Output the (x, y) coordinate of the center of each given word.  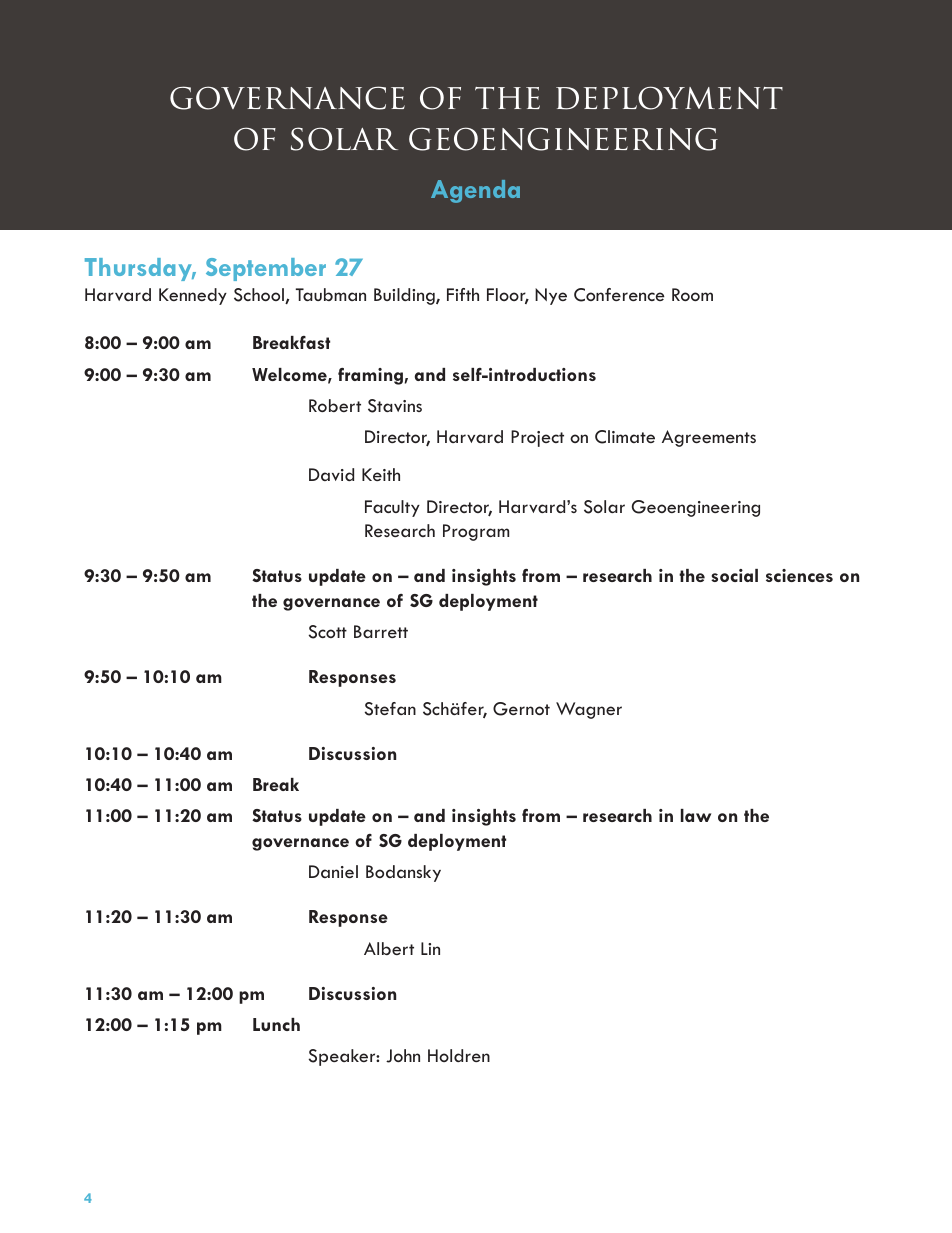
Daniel (333, 871)
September (266, 269)
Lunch (276, 1024)
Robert (335, 405)
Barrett (381, 631)
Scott (328, 632)
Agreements (709, 438)
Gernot (521, 709)
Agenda (475, 191)
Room (692, 294)
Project (537, 438)
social (734, 575)
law (696, 815)
